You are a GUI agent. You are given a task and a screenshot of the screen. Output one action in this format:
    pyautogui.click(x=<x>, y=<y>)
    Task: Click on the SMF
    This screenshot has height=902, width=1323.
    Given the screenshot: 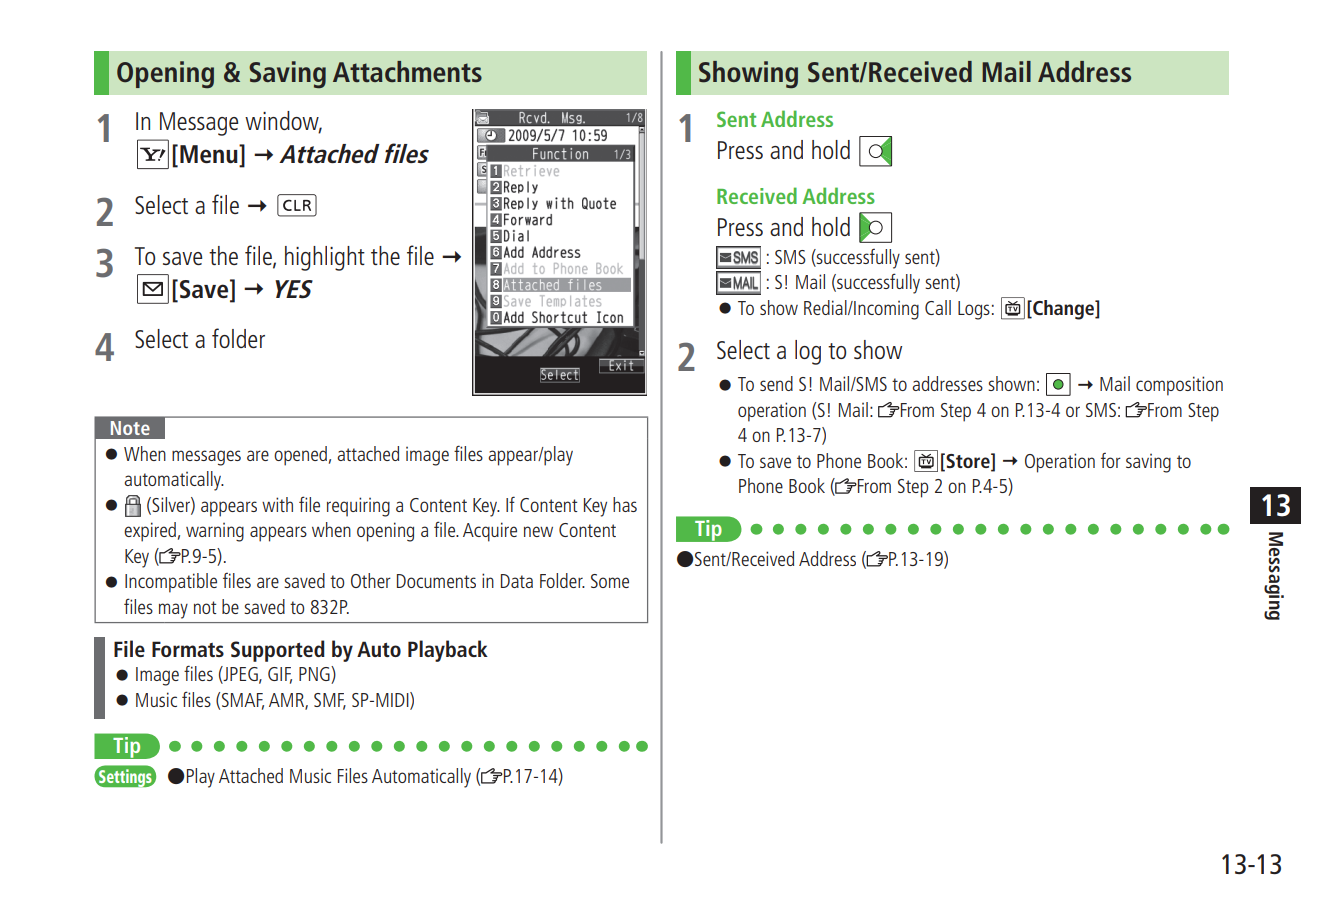 What is the action you would take?
    pyautogui.click(x=330, y=701)
